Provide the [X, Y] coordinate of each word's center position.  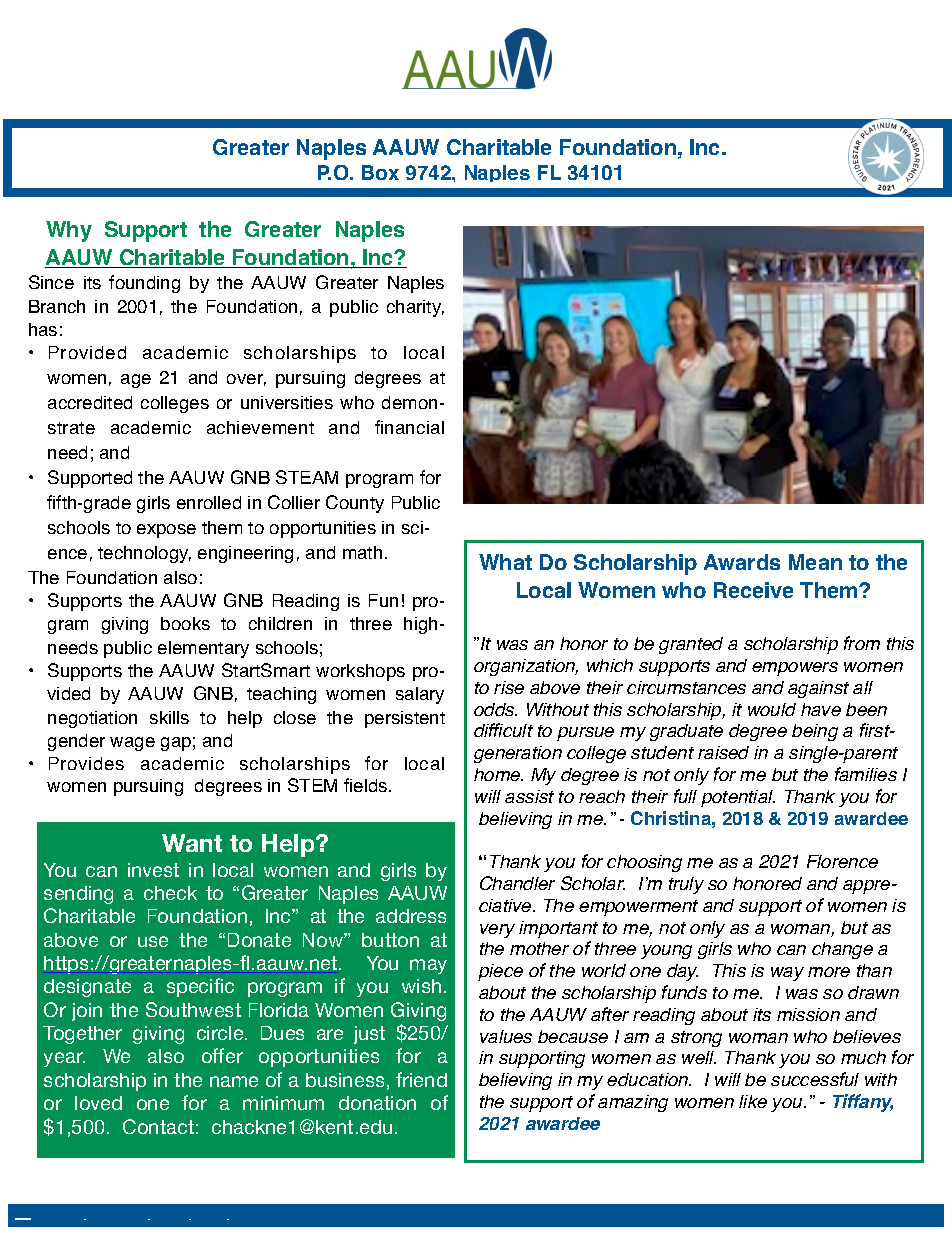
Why [69, 231]
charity [415, 308]
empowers [795, 669]
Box [380, 172]
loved [98, 1103]
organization [526, 667]
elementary [203, 649]
